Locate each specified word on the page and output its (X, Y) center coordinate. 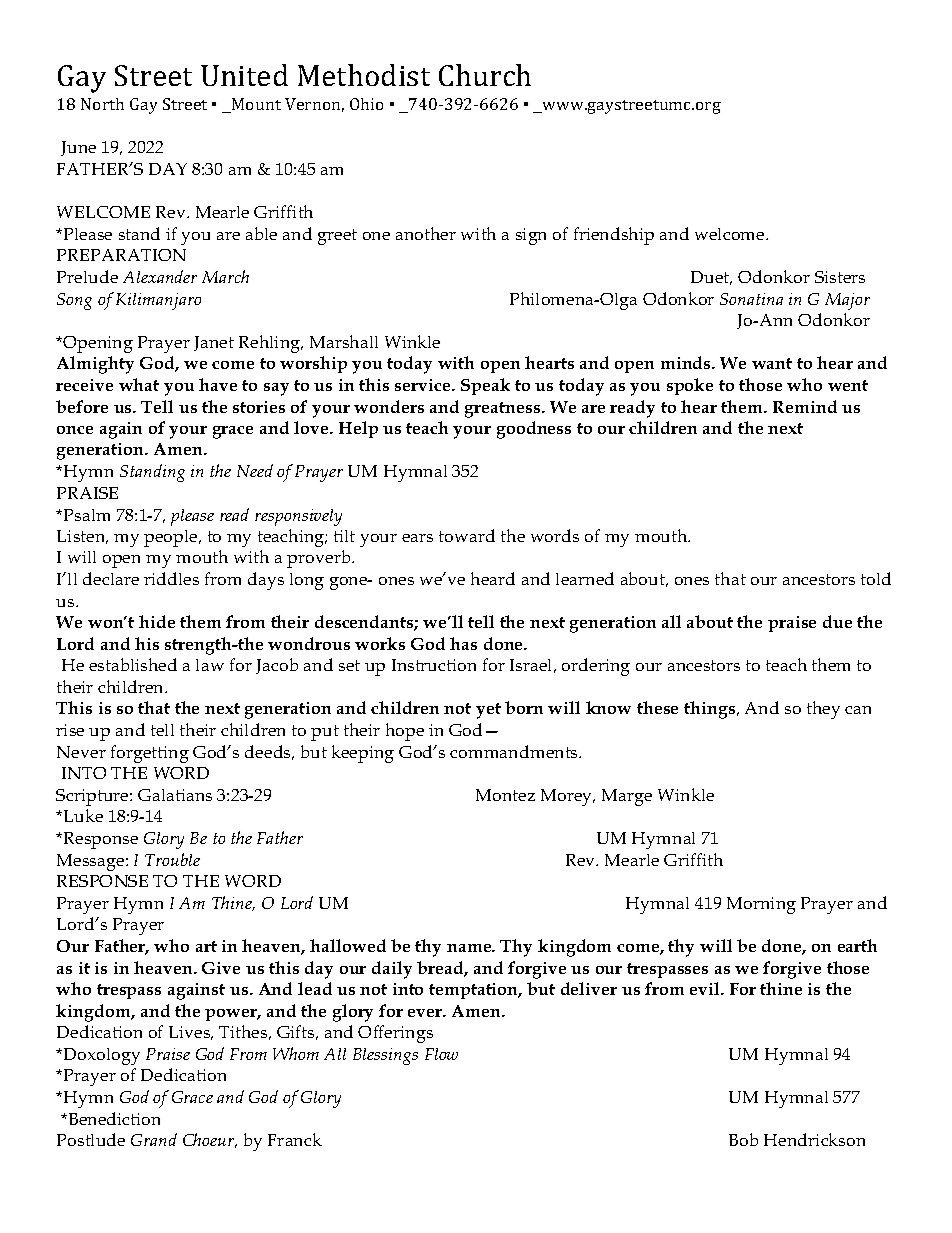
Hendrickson (814, 1139)
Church (485, 75)
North (102, 104)
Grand (154, 1139)
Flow (441, 1054)
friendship (614, 236)
